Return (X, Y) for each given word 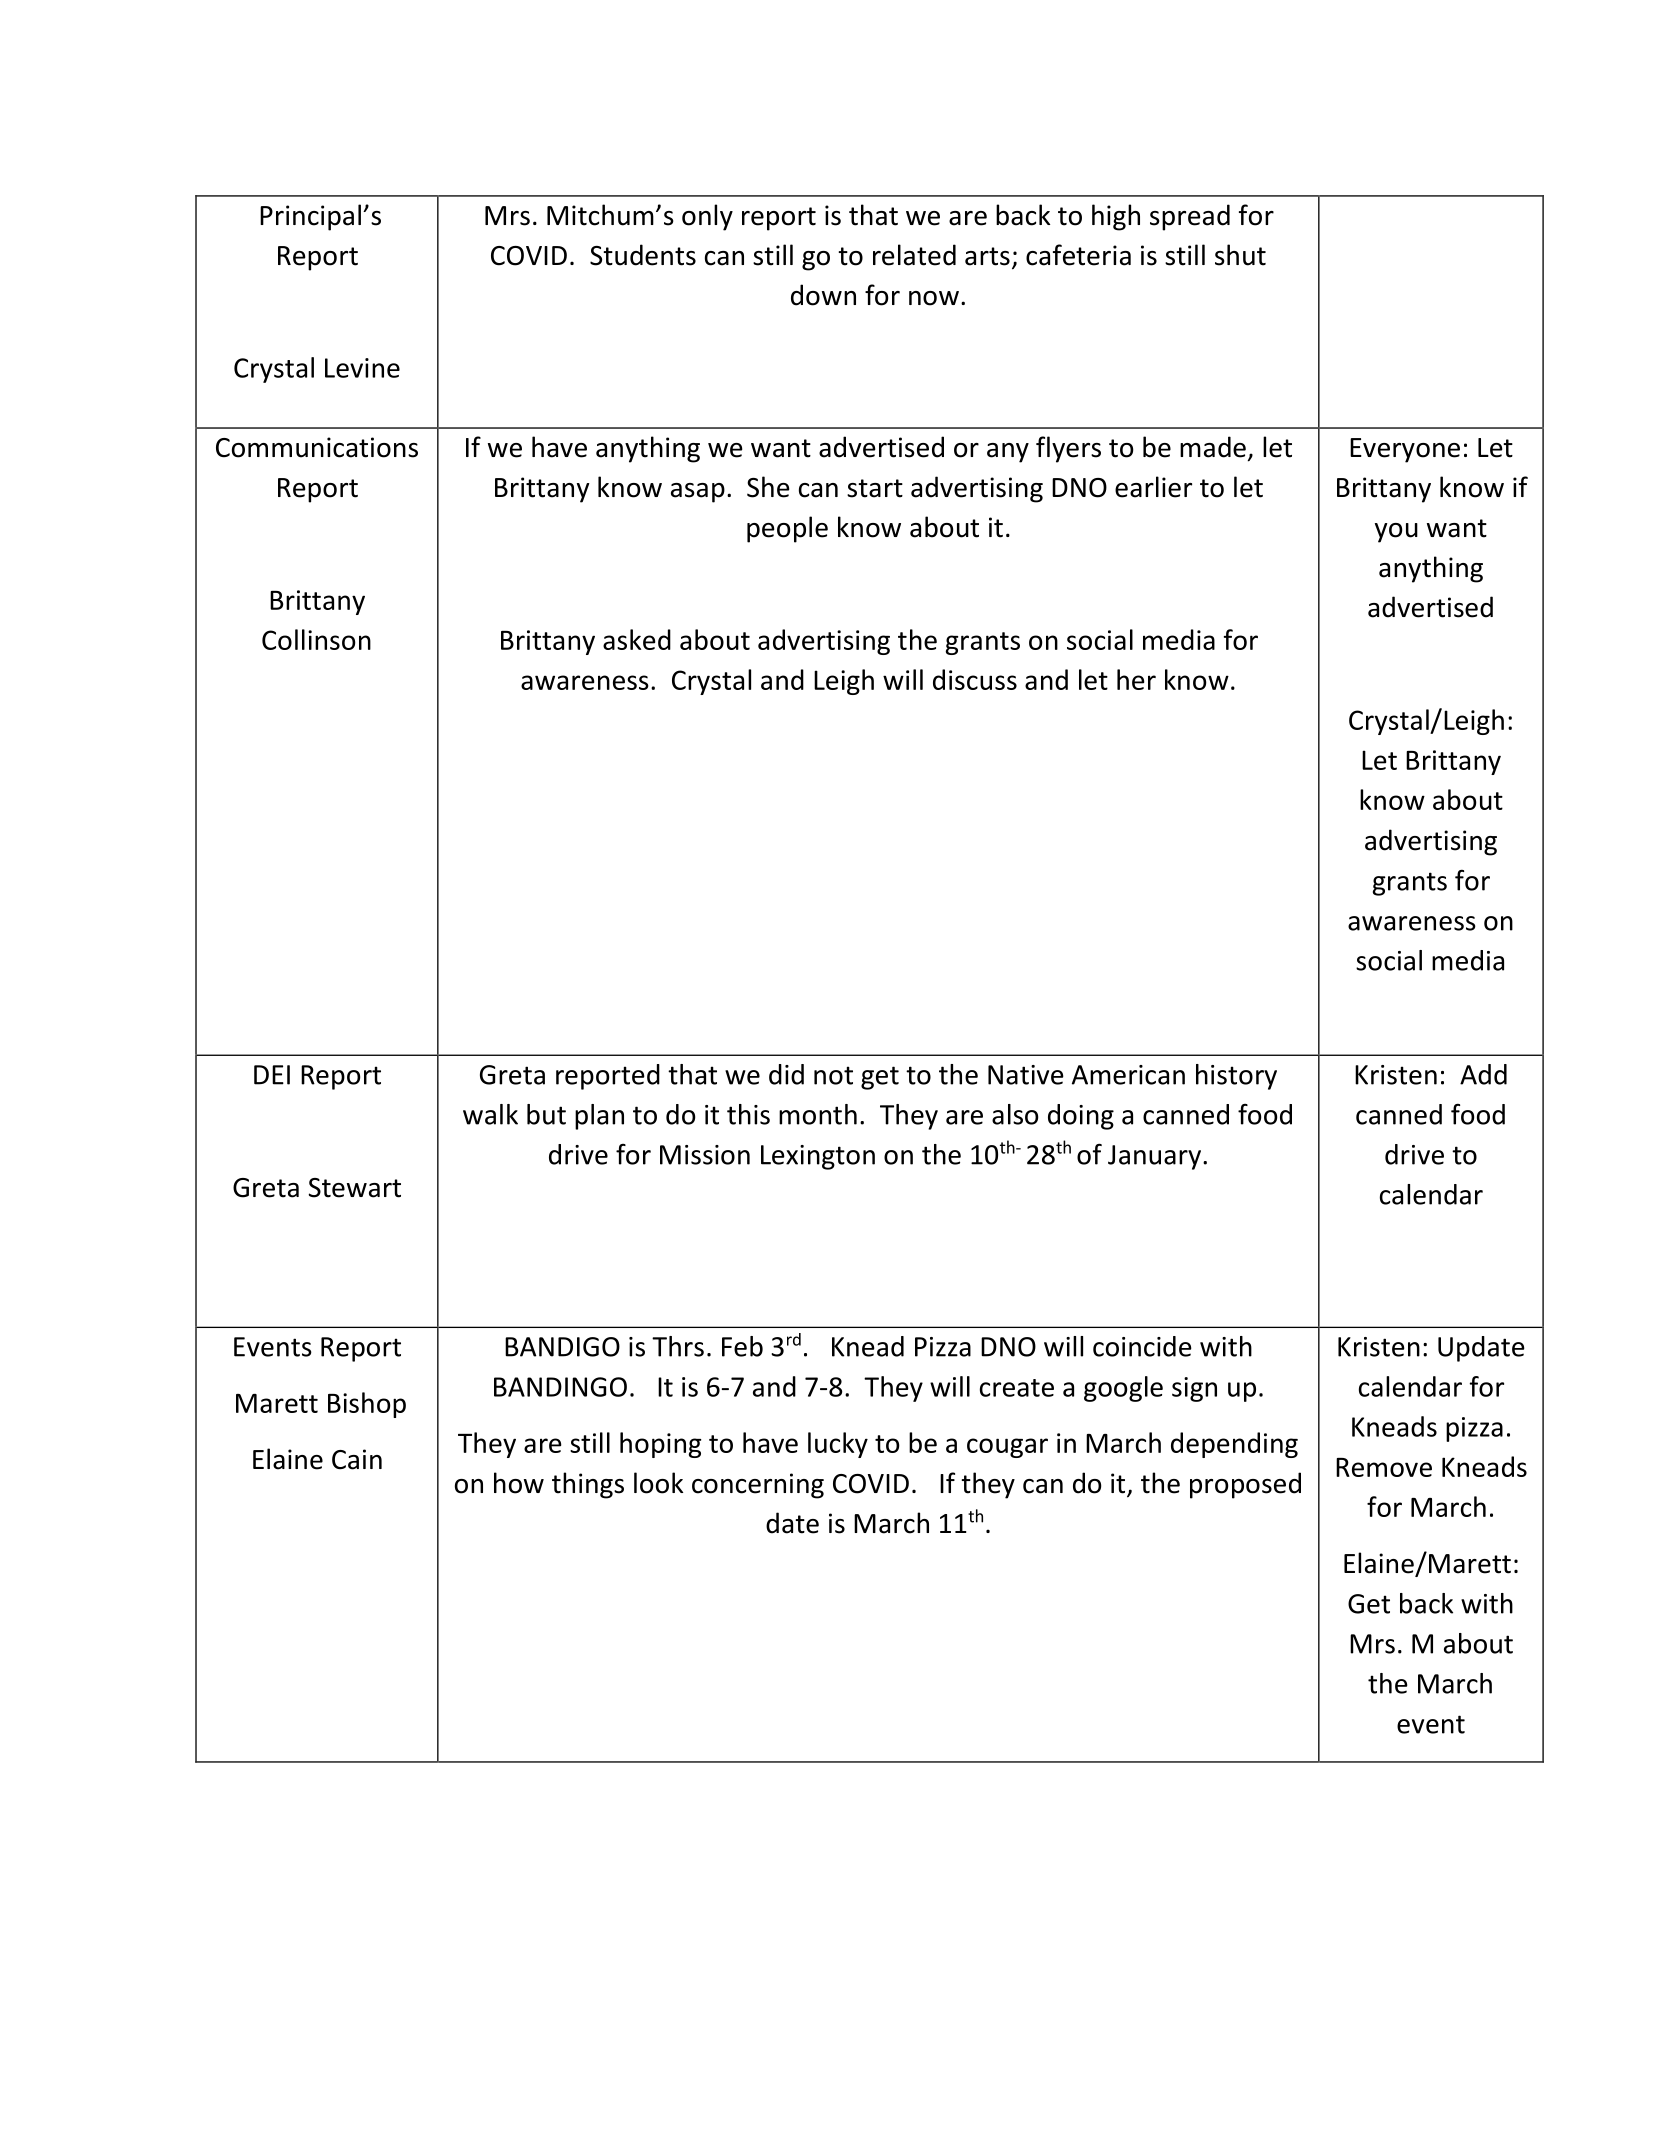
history (1236, 1077)
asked (637, 639)
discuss (975, 679)
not (833, 1075)
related (914, 255)
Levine (362, 368)
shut (1240, 255)
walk (490, 1114)
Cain (357, 1459)
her (1136, 679)
